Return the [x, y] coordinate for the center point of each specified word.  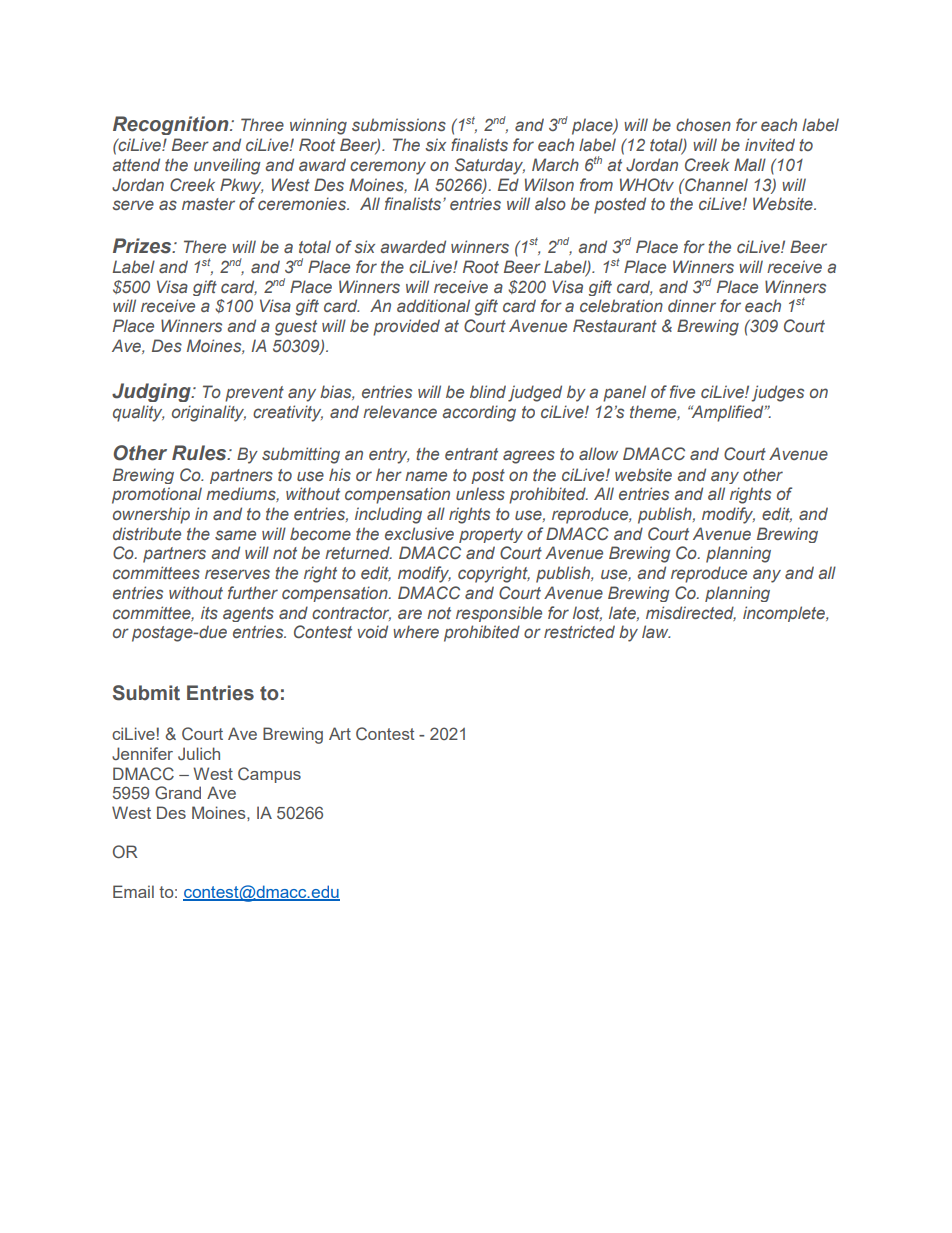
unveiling [227, 166]
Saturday [490, 166]
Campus [269, 775]
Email [133, 891]
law [656, 631]
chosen [703, 124]
